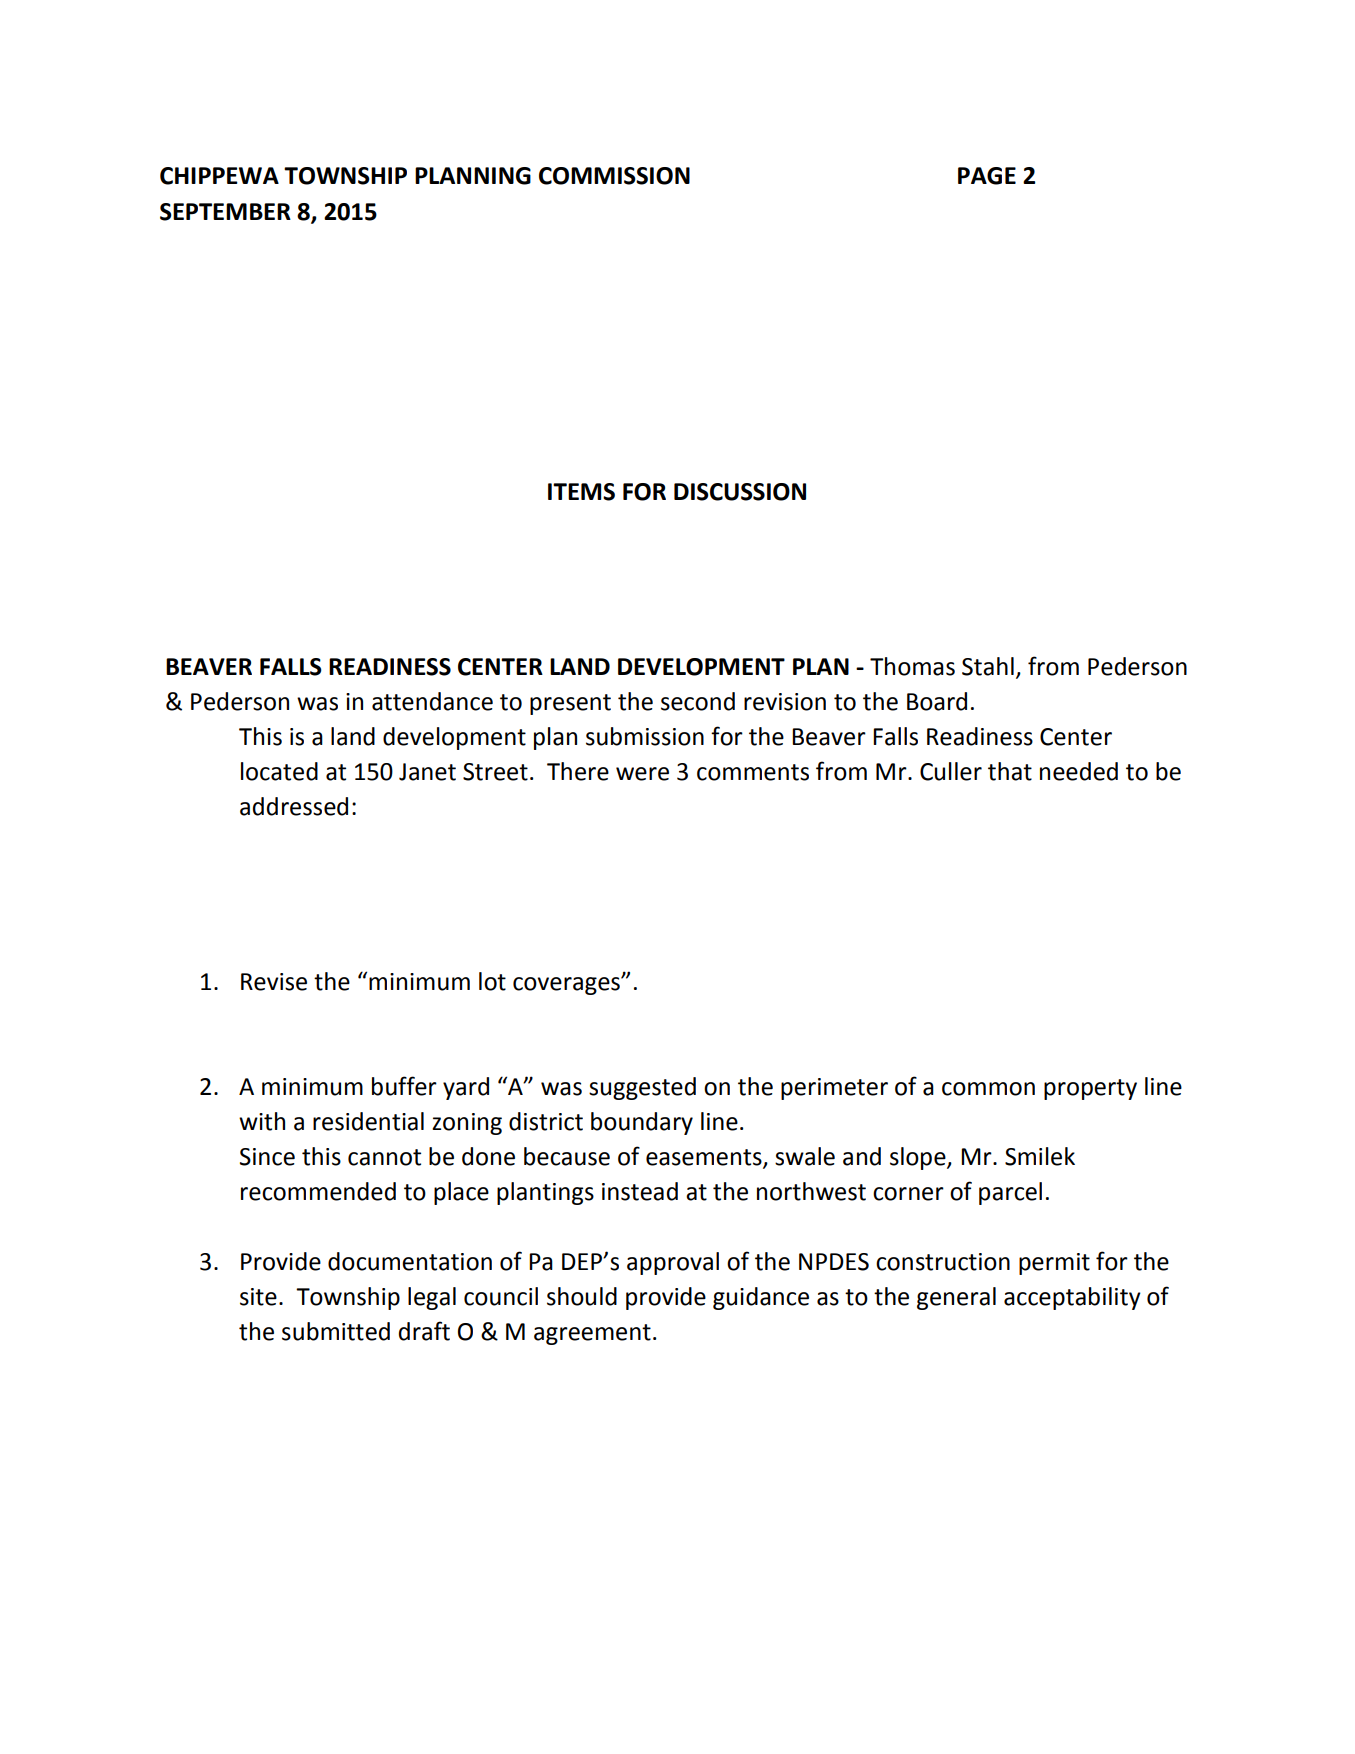 This document has height=1754, width=1355. Describe the element at coordinates (567, 986) in the document. I see `coverages` at that location.
